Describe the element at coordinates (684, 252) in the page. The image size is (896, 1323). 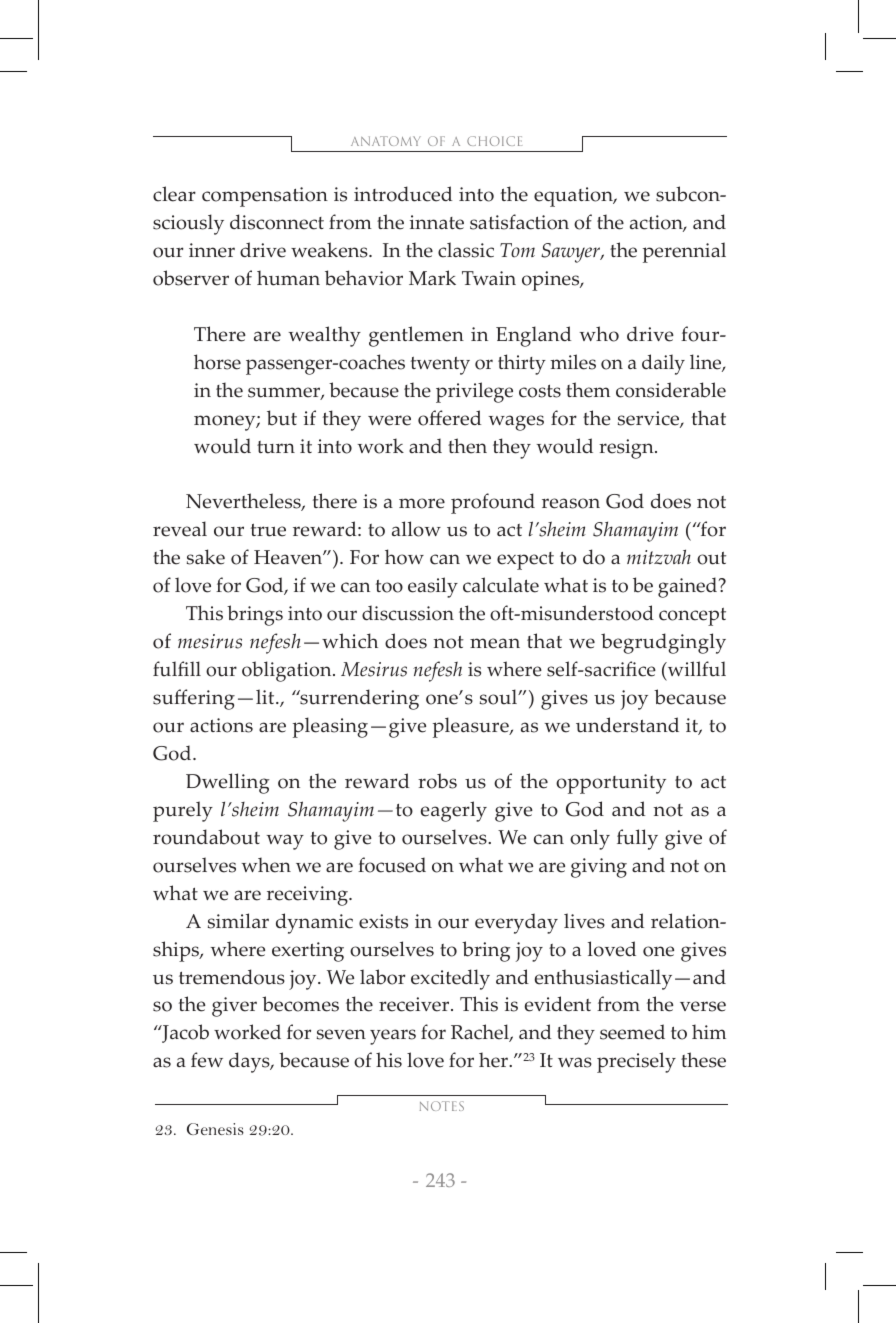
I see `perennial` at that location.
